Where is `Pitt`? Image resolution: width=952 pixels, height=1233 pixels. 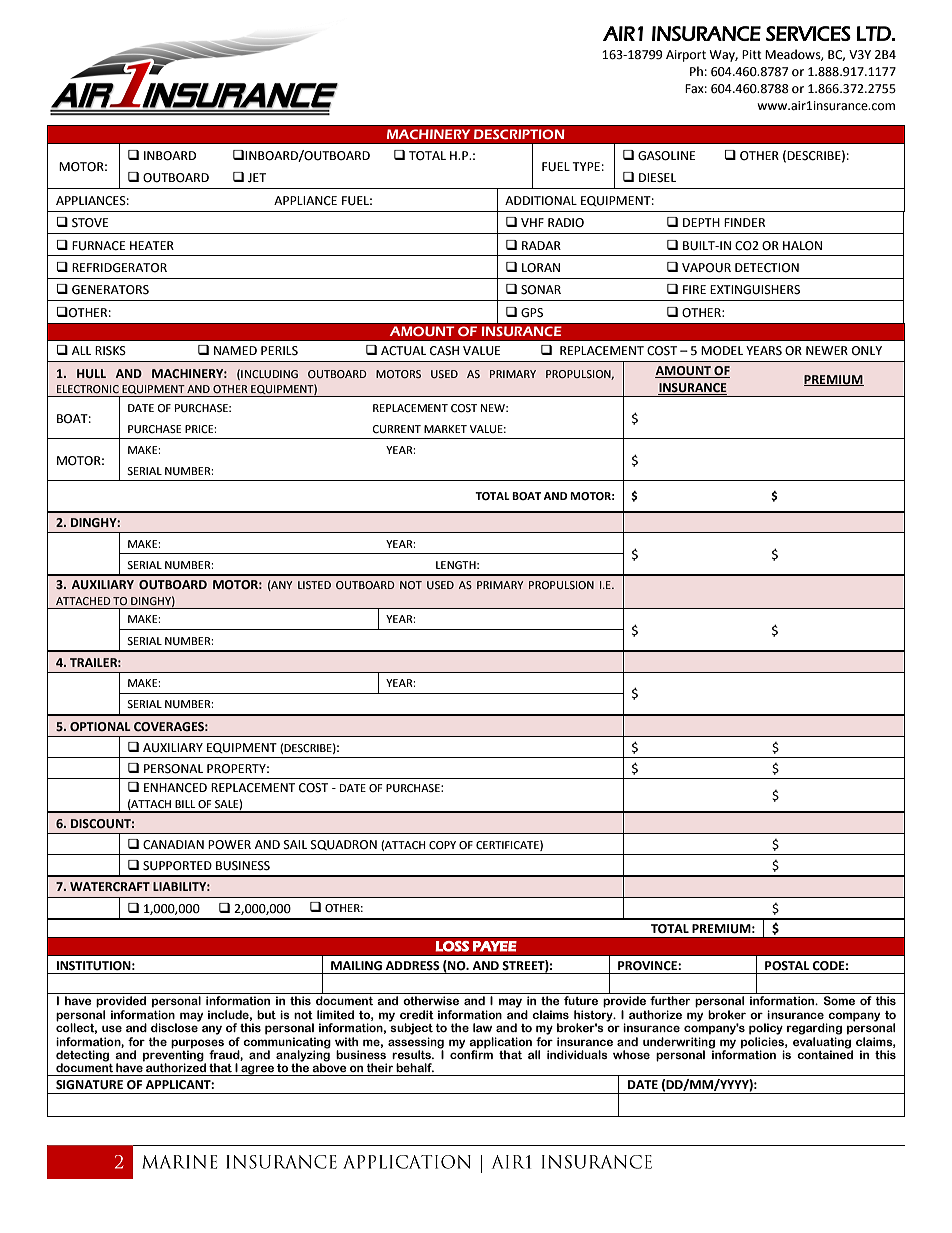 Pitt is located at coordinates (752, 55).
